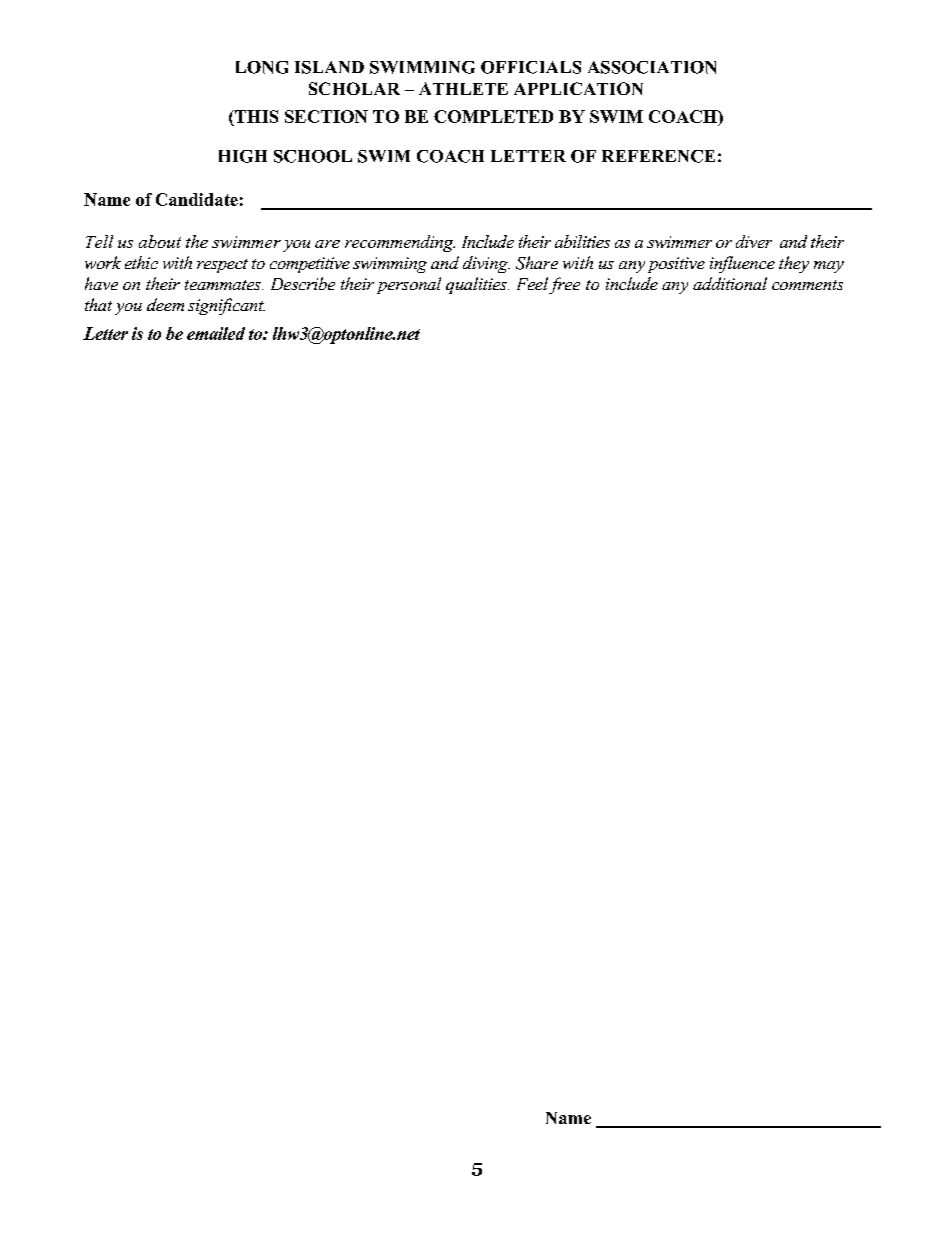 This page has height=1233, width=952. I want to click on REFERENCE, so click(658, 156).
